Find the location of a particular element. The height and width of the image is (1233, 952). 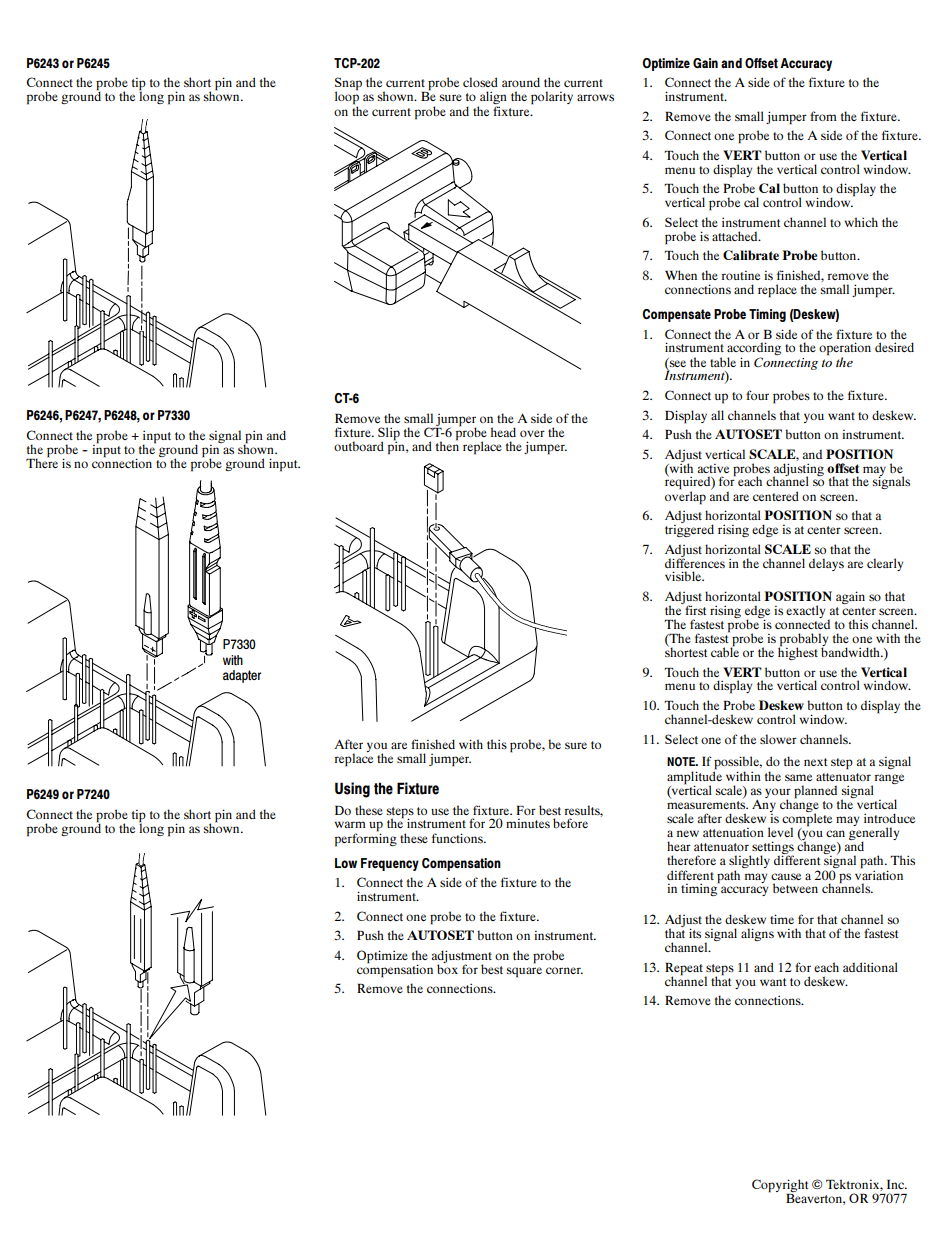

loop is located at coordinates (347, 98).
